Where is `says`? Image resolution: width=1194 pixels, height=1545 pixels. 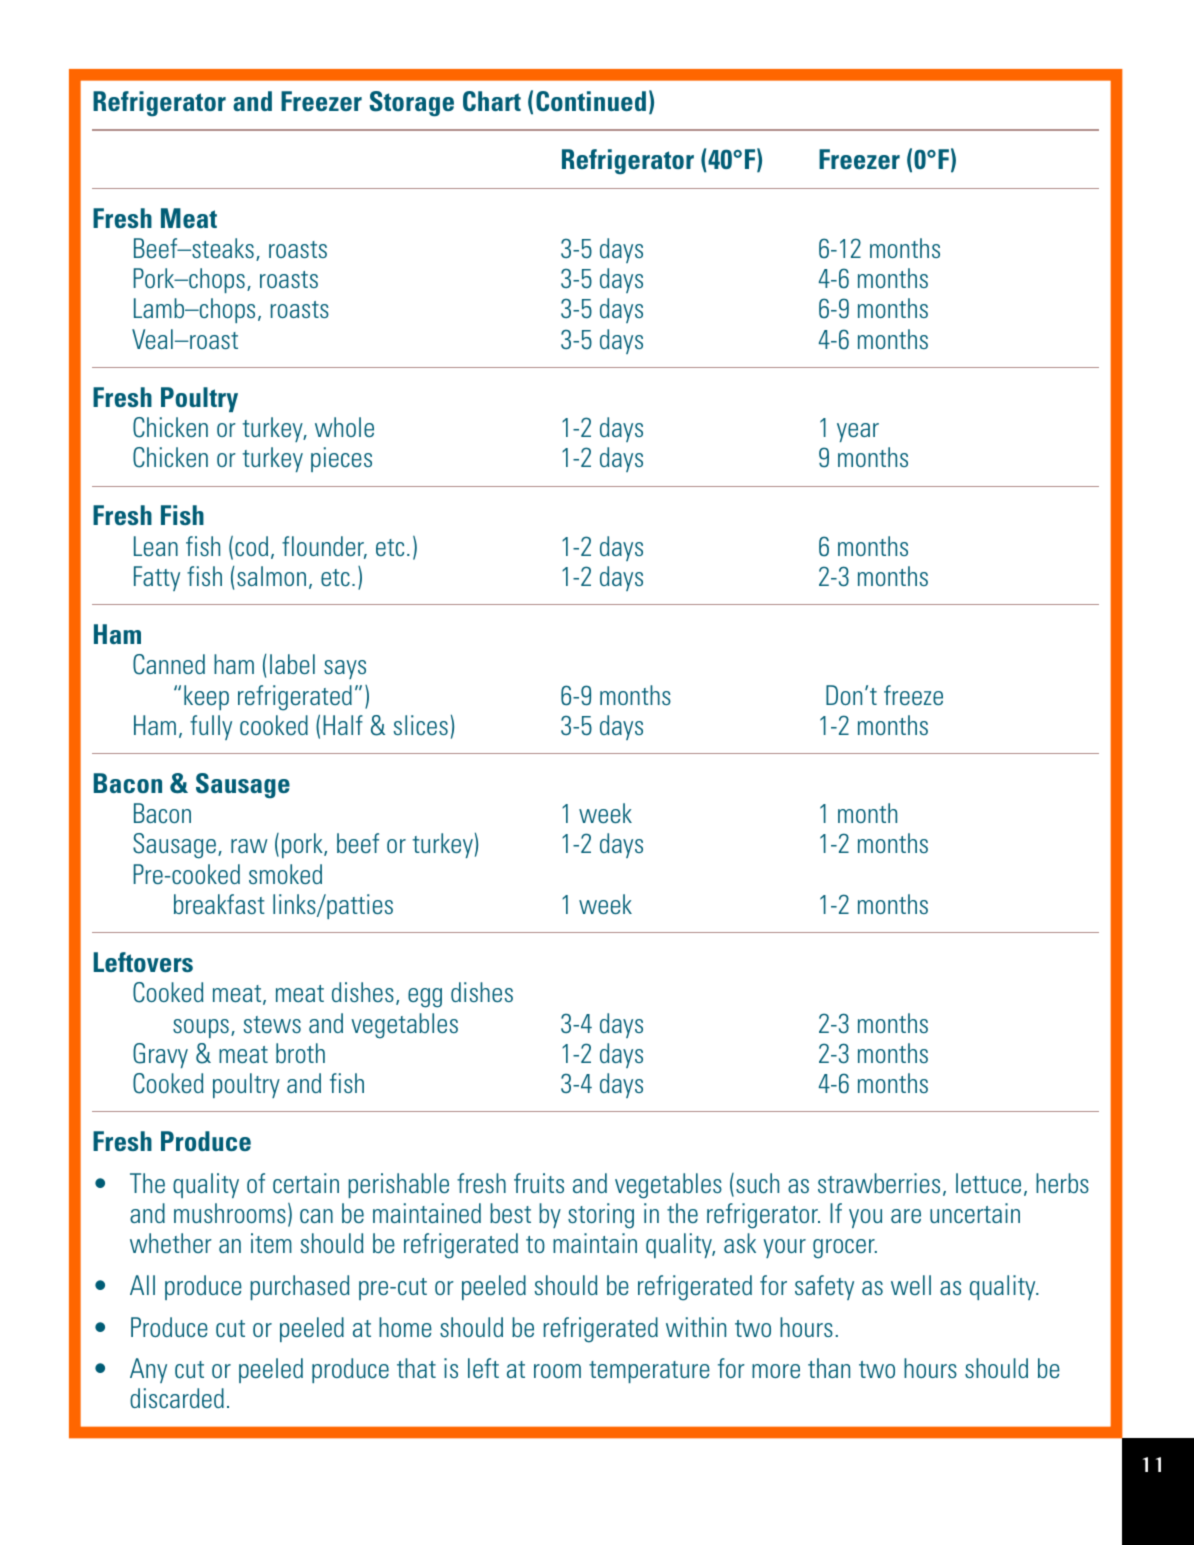 says is located at coordinates (345, 669).
